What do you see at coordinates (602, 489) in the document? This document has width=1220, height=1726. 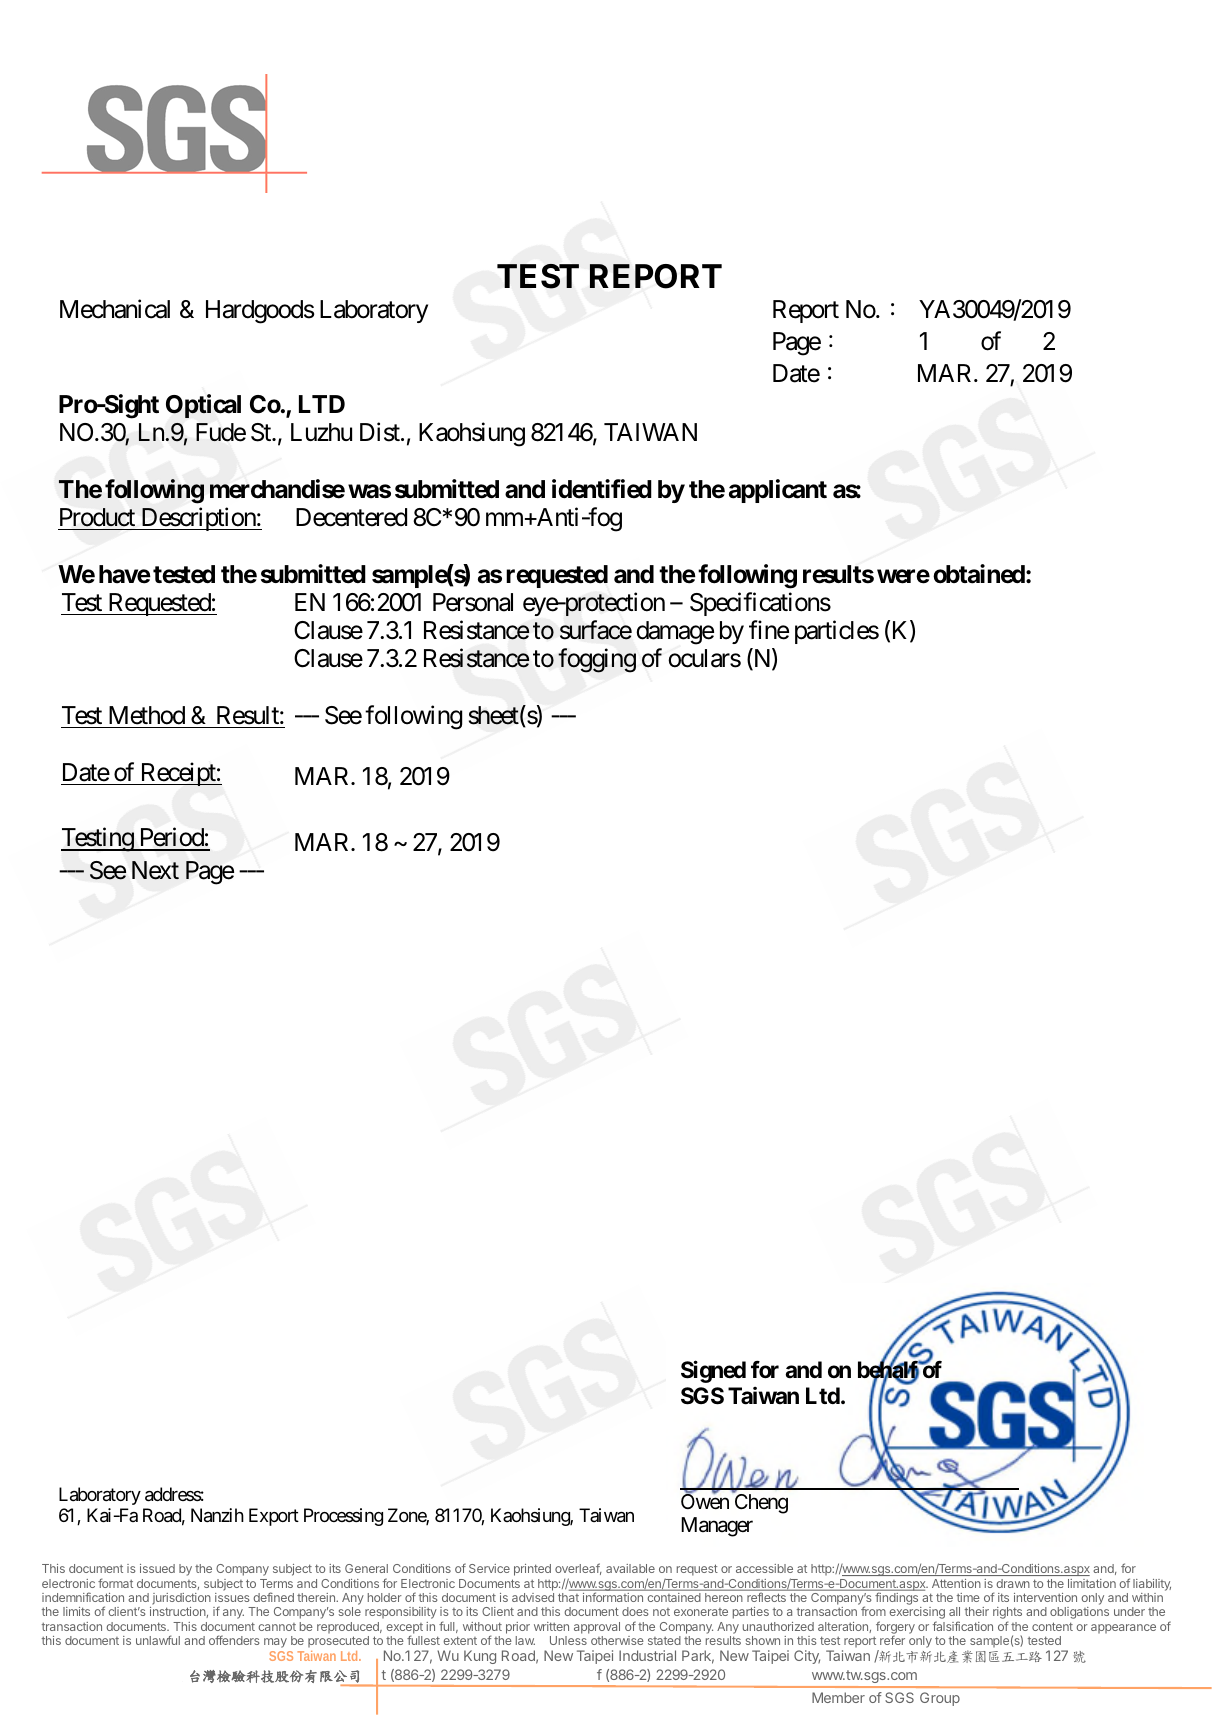 I see `identified` at bounding box center [602, 489].
